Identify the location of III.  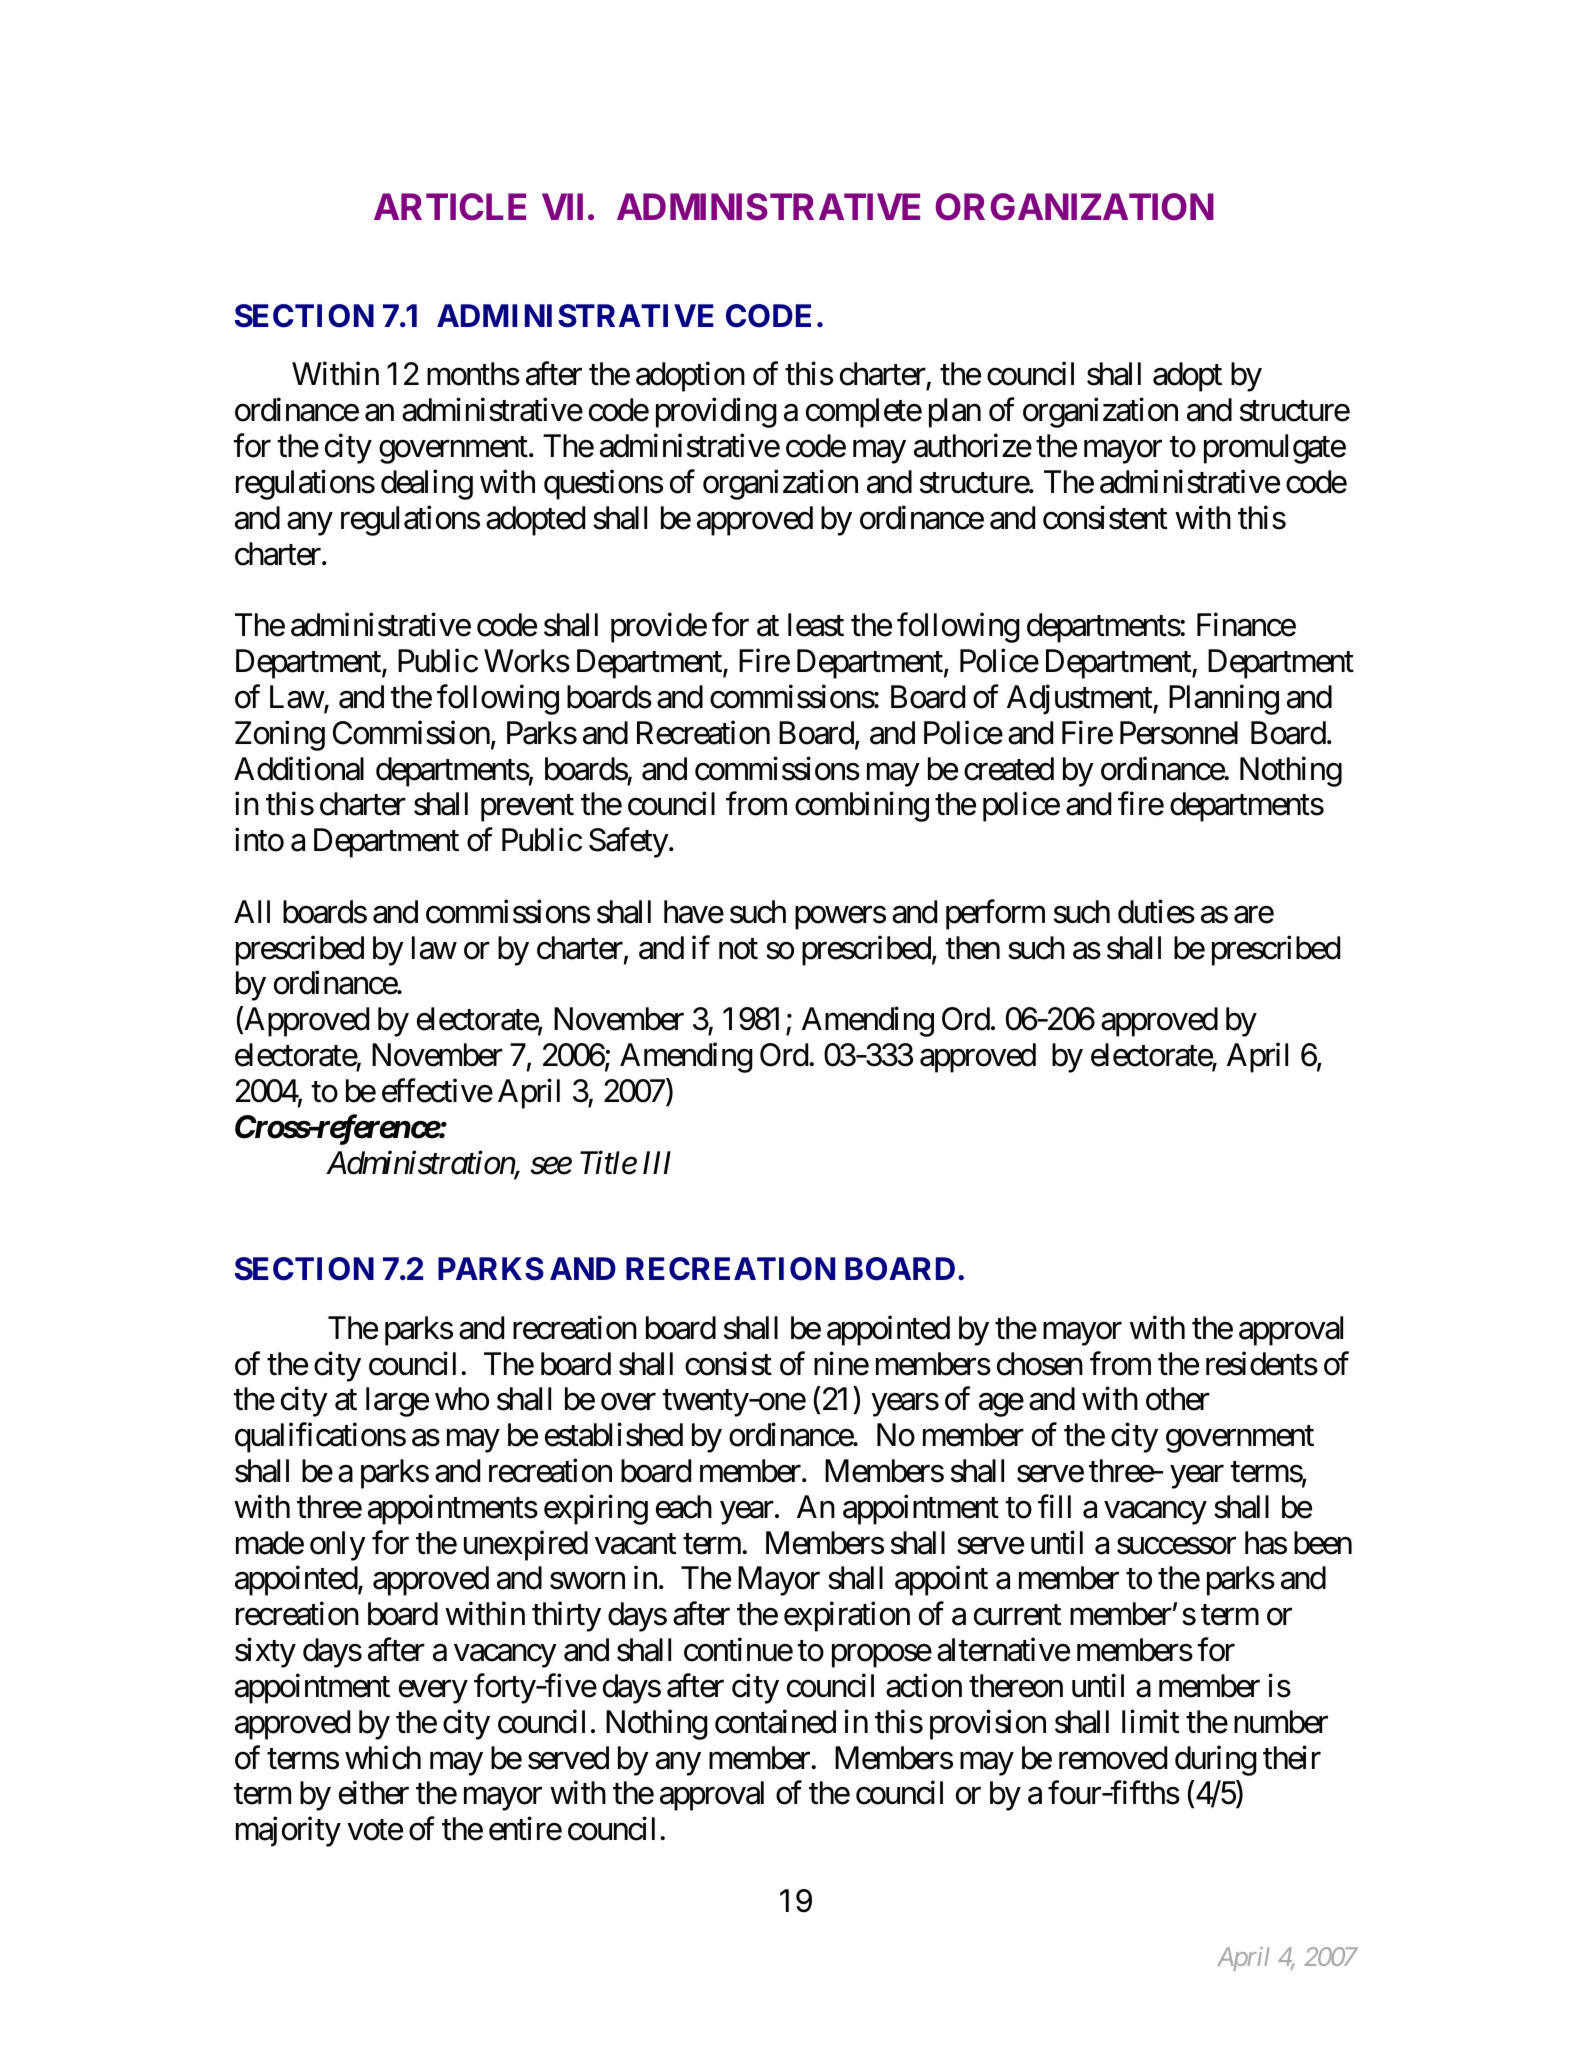
(657, 1162).
